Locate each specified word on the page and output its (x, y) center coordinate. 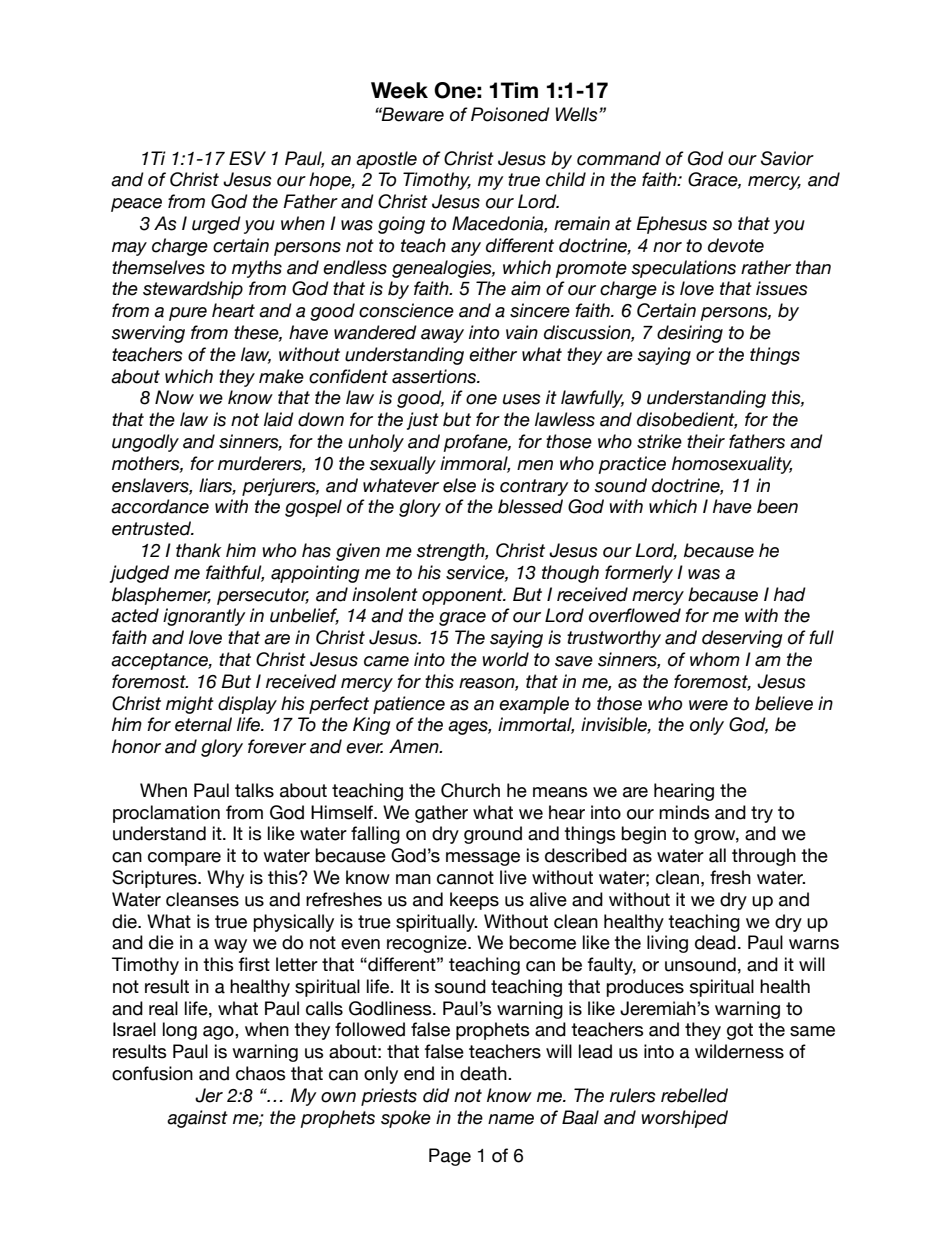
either (493, 354)
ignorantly (204, 617)
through (764, 857)
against (197, 1119)
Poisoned (510, 114)
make (281, 376)
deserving (742, 639)
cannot (465, 878)
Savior (787, 158)
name (511, 1119)
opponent (463, 596)
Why (225, 879)
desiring (690, 334)
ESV (247, 158)
